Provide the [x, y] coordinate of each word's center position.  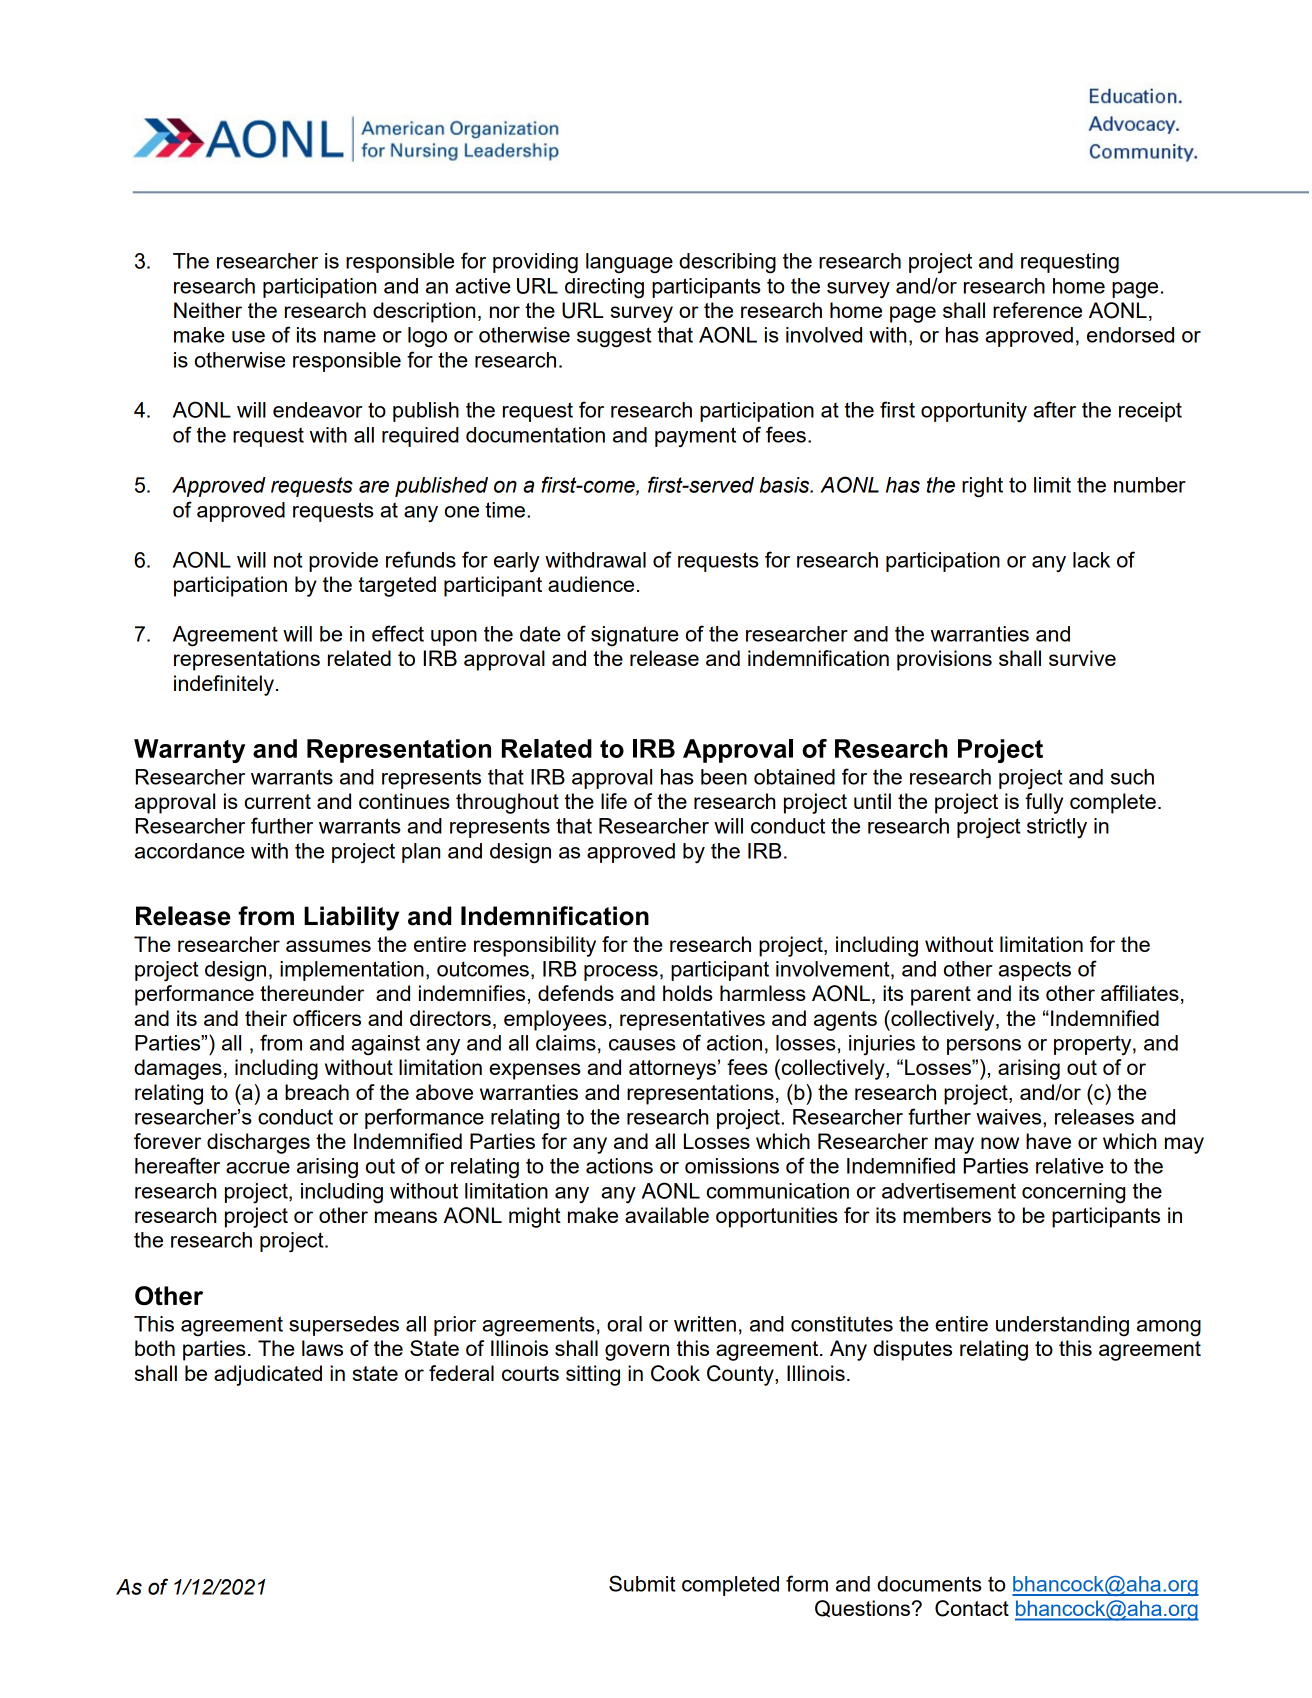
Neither [208, 310]
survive [1082, 658]
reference [1037, 310]
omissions [732, 1166]
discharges [258, 1143]
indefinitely [224, 685]
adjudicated [268, 1375]
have [1048, 1141]
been [724, 777]
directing [604, 288]
